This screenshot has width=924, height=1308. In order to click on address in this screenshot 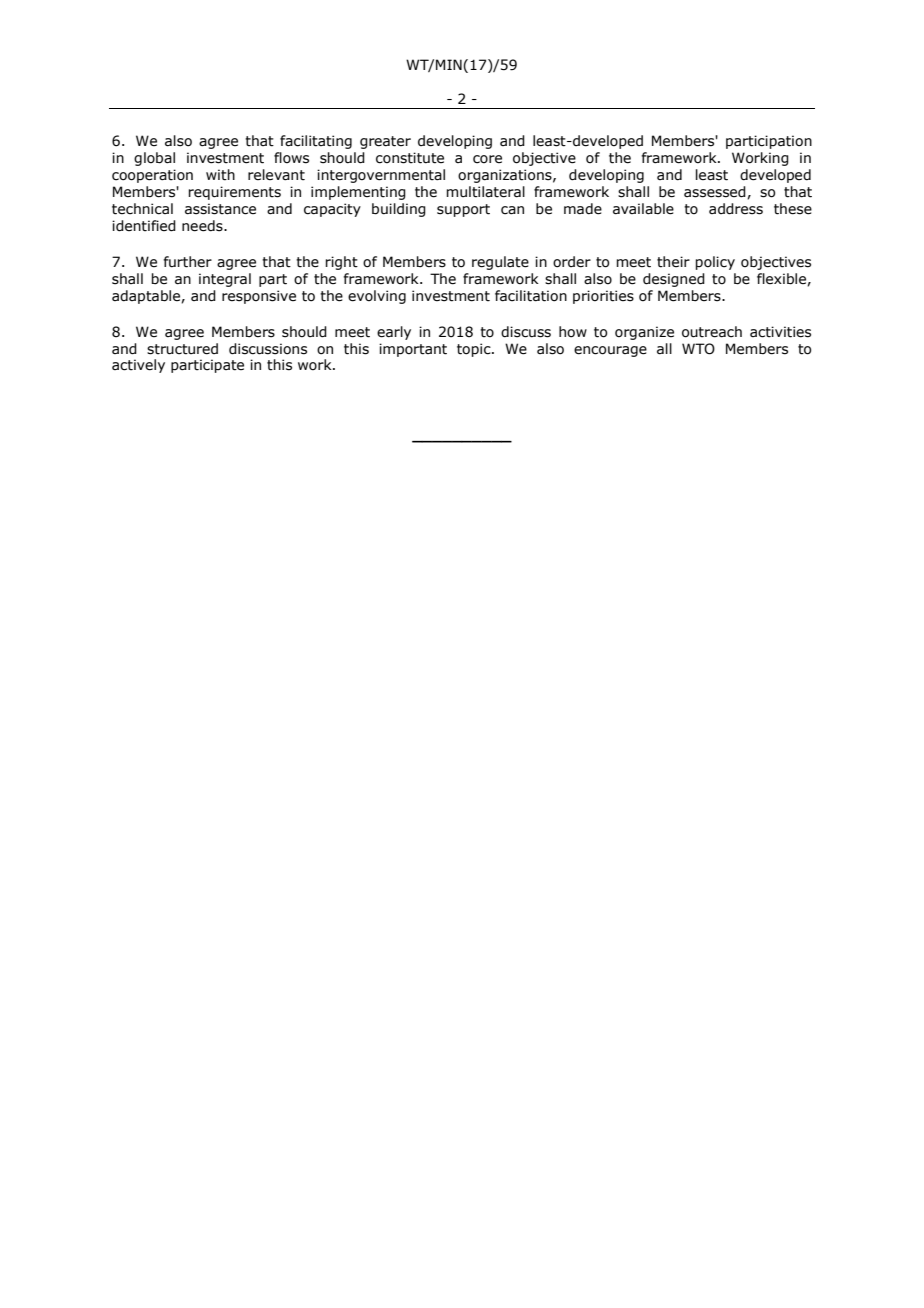, I will do `click(736, 209)`.
